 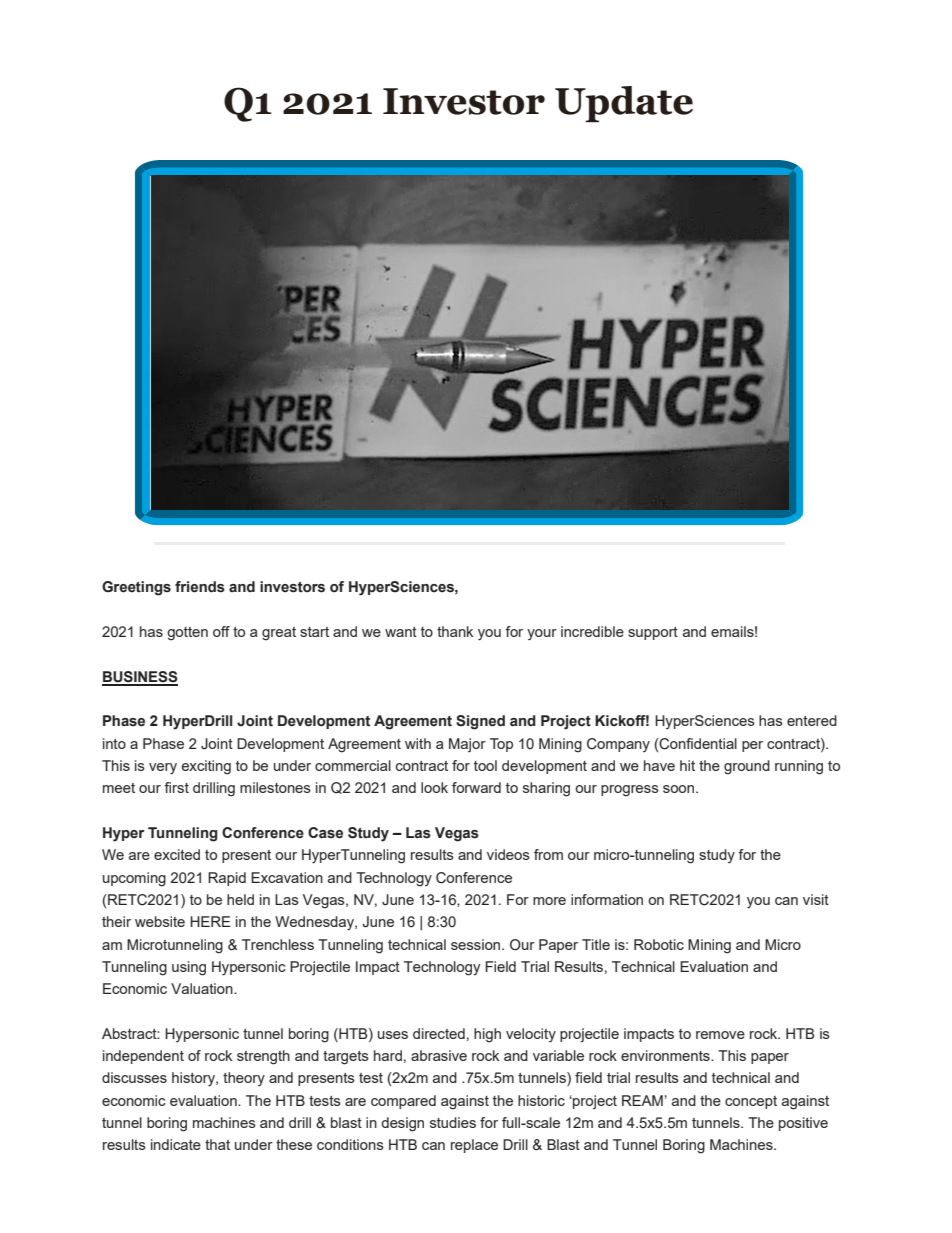 I want to click on forward, so click(x=476, y=787).
